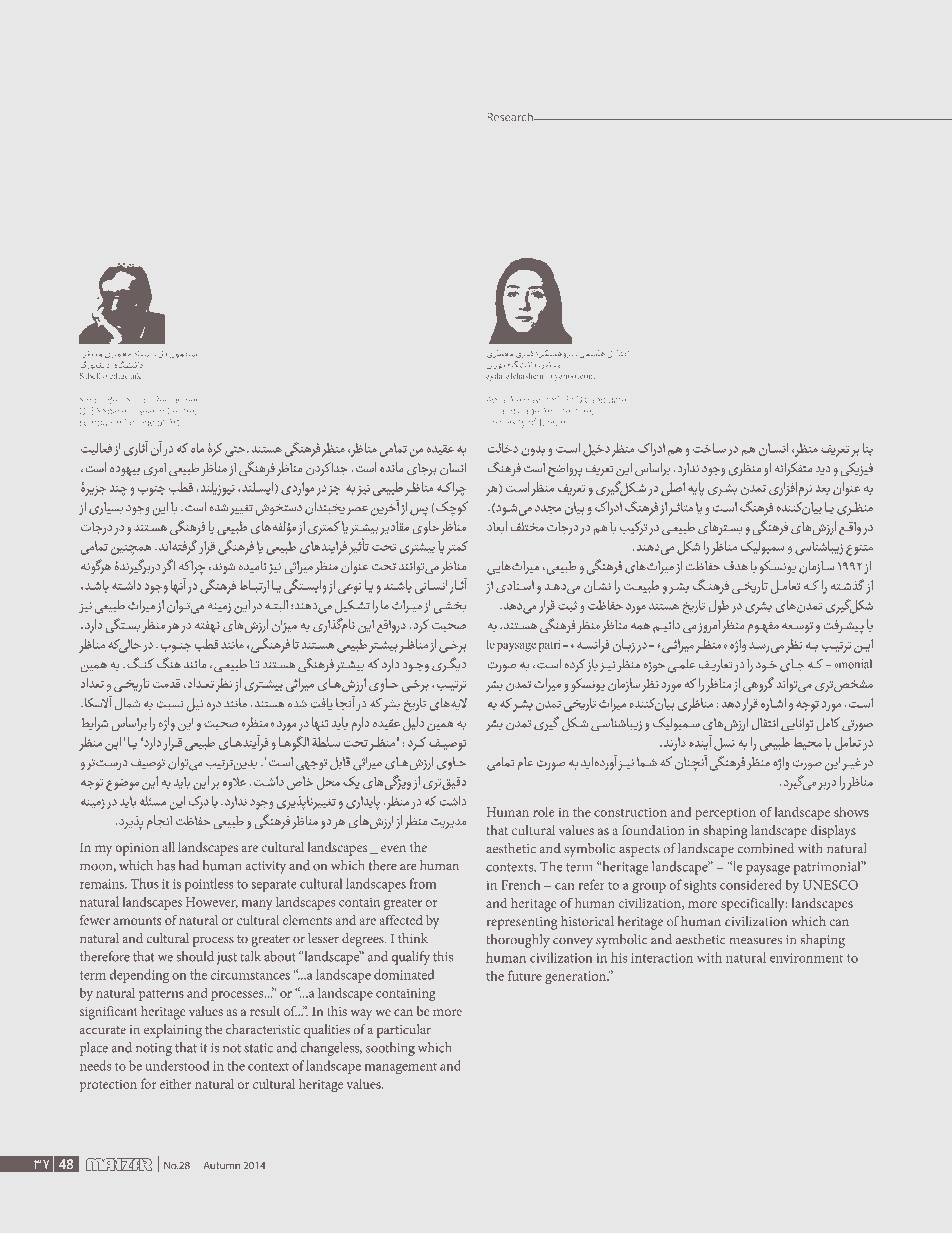 Image resolution: width=952 pixels, height=1233 pixels. I want to click on shows, so click(851, 812).
